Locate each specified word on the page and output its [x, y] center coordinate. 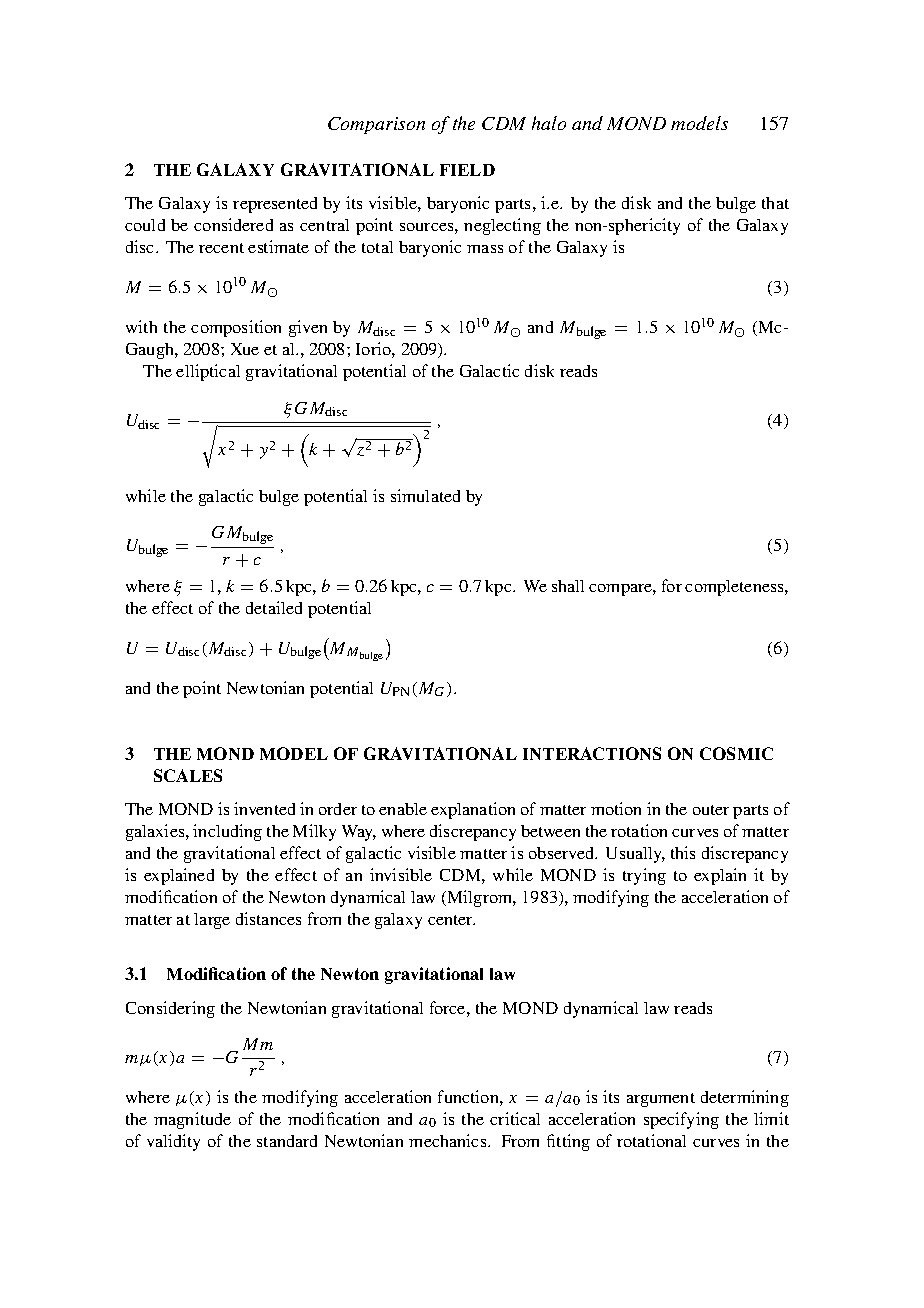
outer [711, 810]
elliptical [208, 372]
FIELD [467, 170]
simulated [425, 495]
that [775, 203]
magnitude [192, 1120]
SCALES [188, 775]
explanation [473, 810]
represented [275, 205]
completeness [735, 588]
